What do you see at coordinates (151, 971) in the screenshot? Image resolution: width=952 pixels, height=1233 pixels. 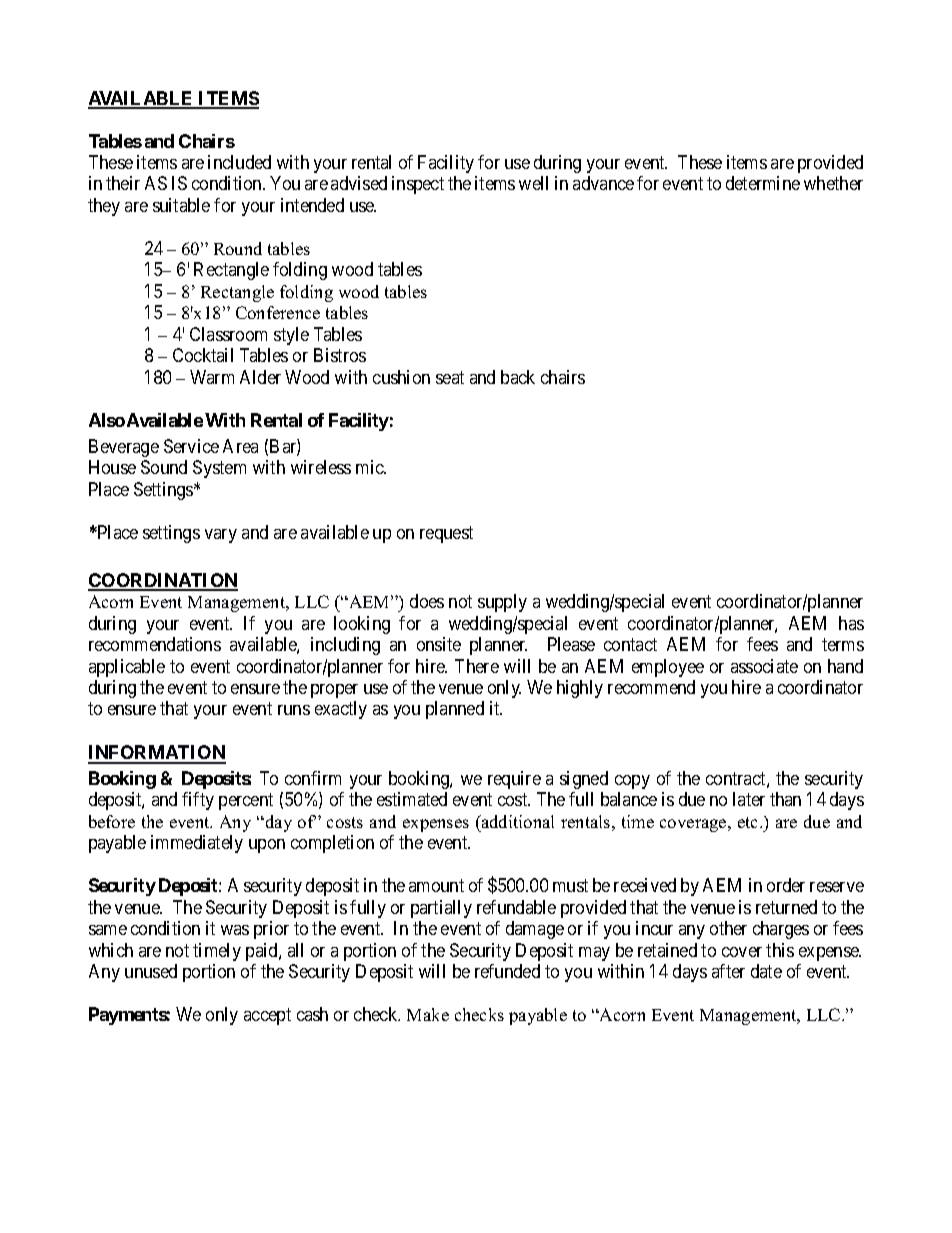 I see `unused` at bounding box center [151, 971].
